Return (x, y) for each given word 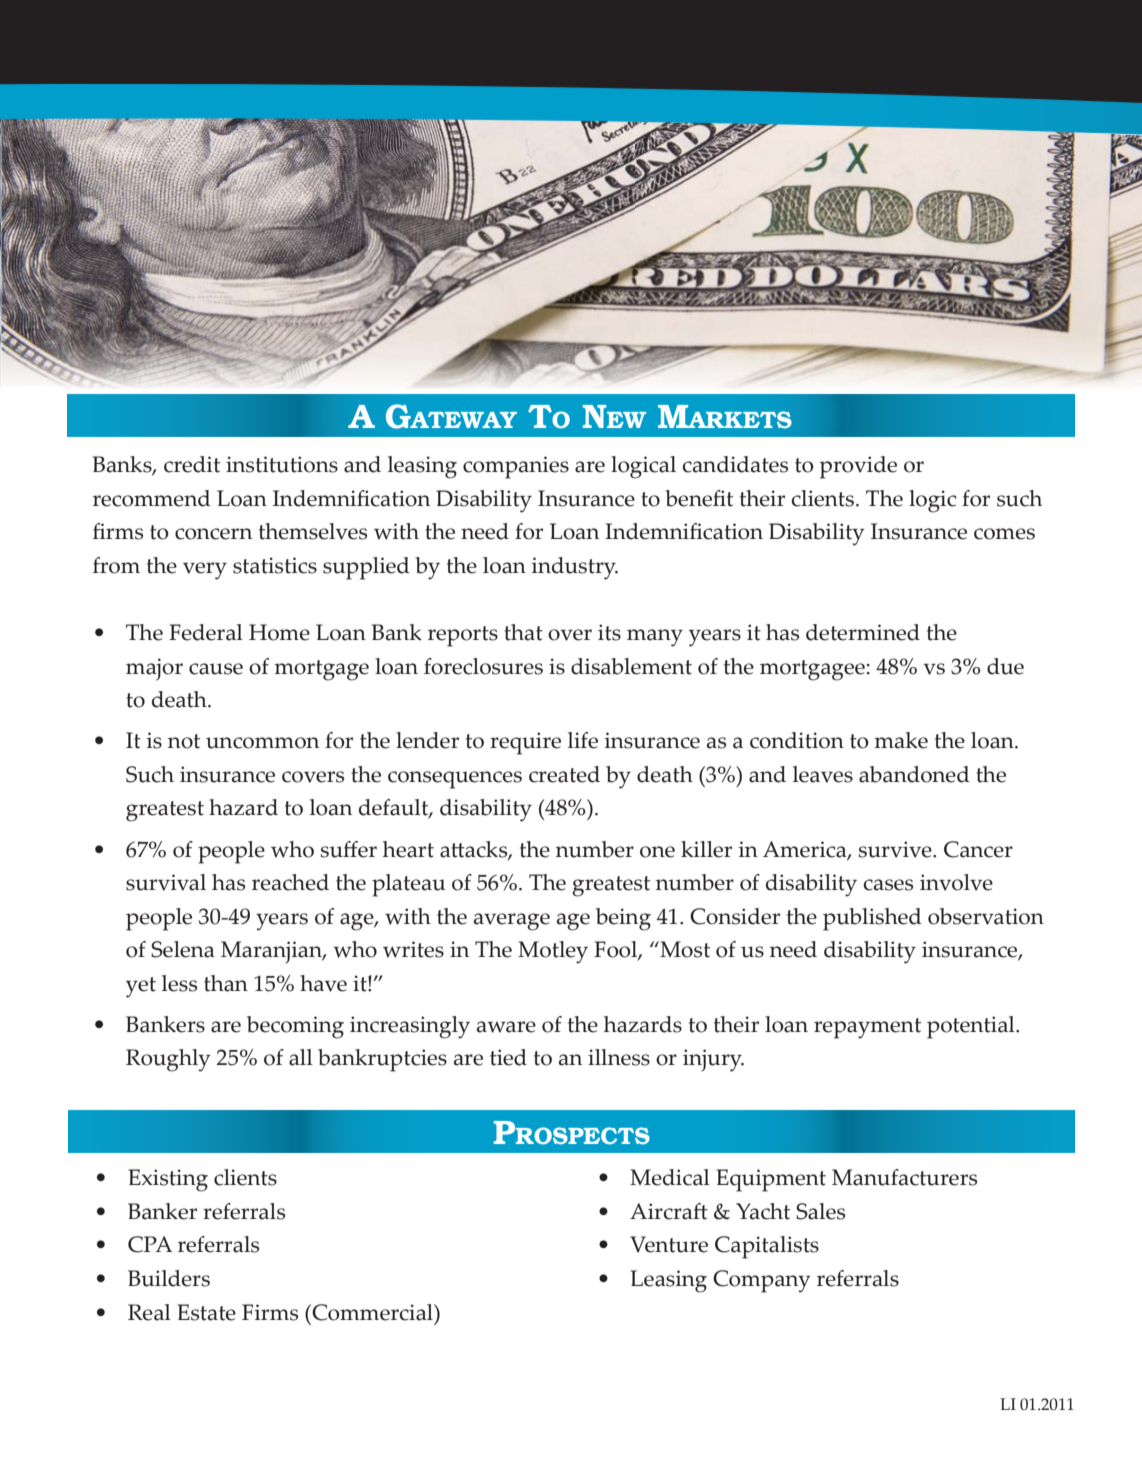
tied (508, 1057)
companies (516, 467)
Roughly (168, 1060)
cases (888, 885)
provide (858, 467)
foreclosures (483, 666)
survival (166, 882)
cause (216, 669)
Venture (669, 1244)
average (512, 922)
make (901, 740)
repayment (867, 1028)
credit (192, 464)
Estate (206, 1312)
